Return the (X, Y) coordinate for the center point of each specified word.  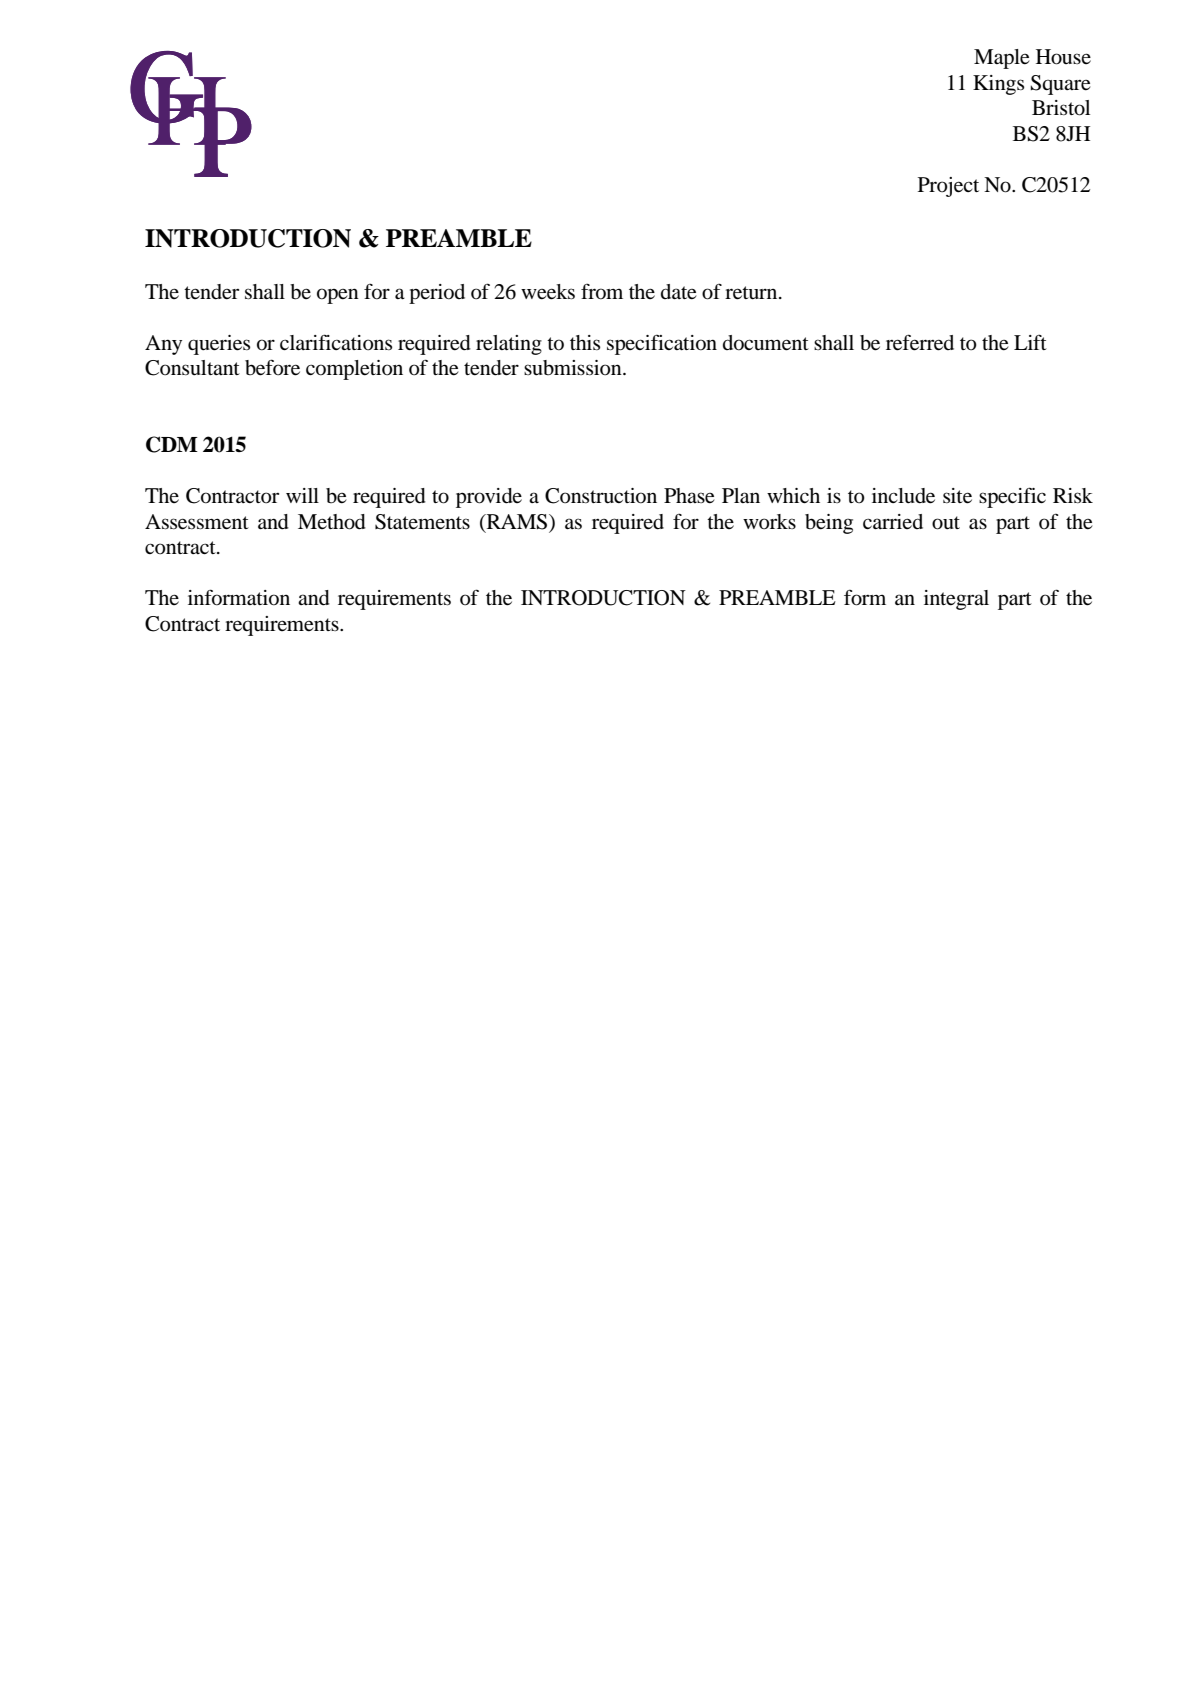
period (437, 294)
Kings (998, 85)
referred (920, 342)
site (957, 496)
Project (948, 187)
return (752, 293)
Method (332, 522)
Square (1061, 85)
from (602, 291)
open (338, 296)
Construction (601, 496)
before (272, 367)
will (302, 495)
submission (574, 368)
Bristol (1061, 108)
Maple (1002, 59)
